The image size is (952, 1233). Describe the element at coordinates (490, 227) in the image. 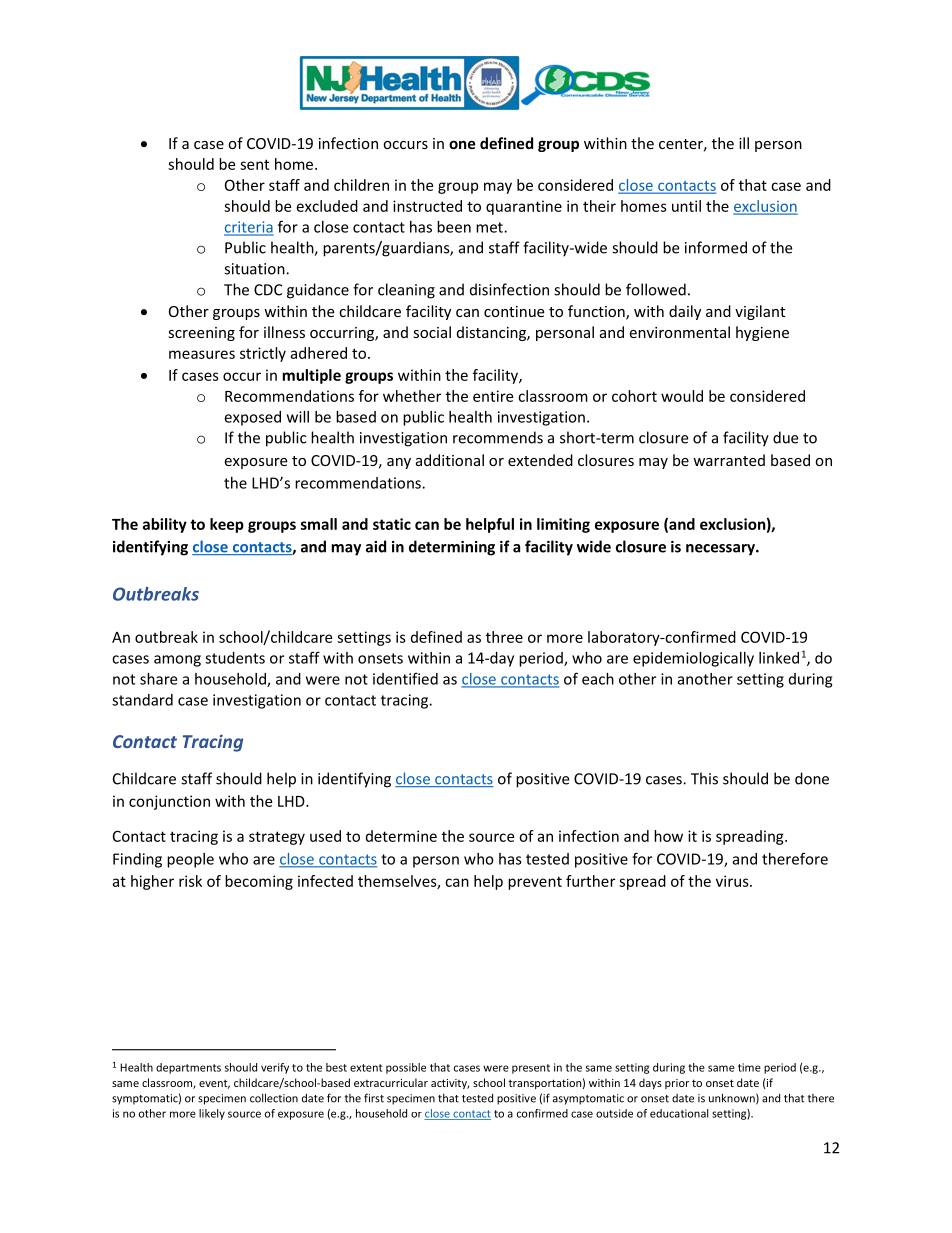

I see `met` at that location.
